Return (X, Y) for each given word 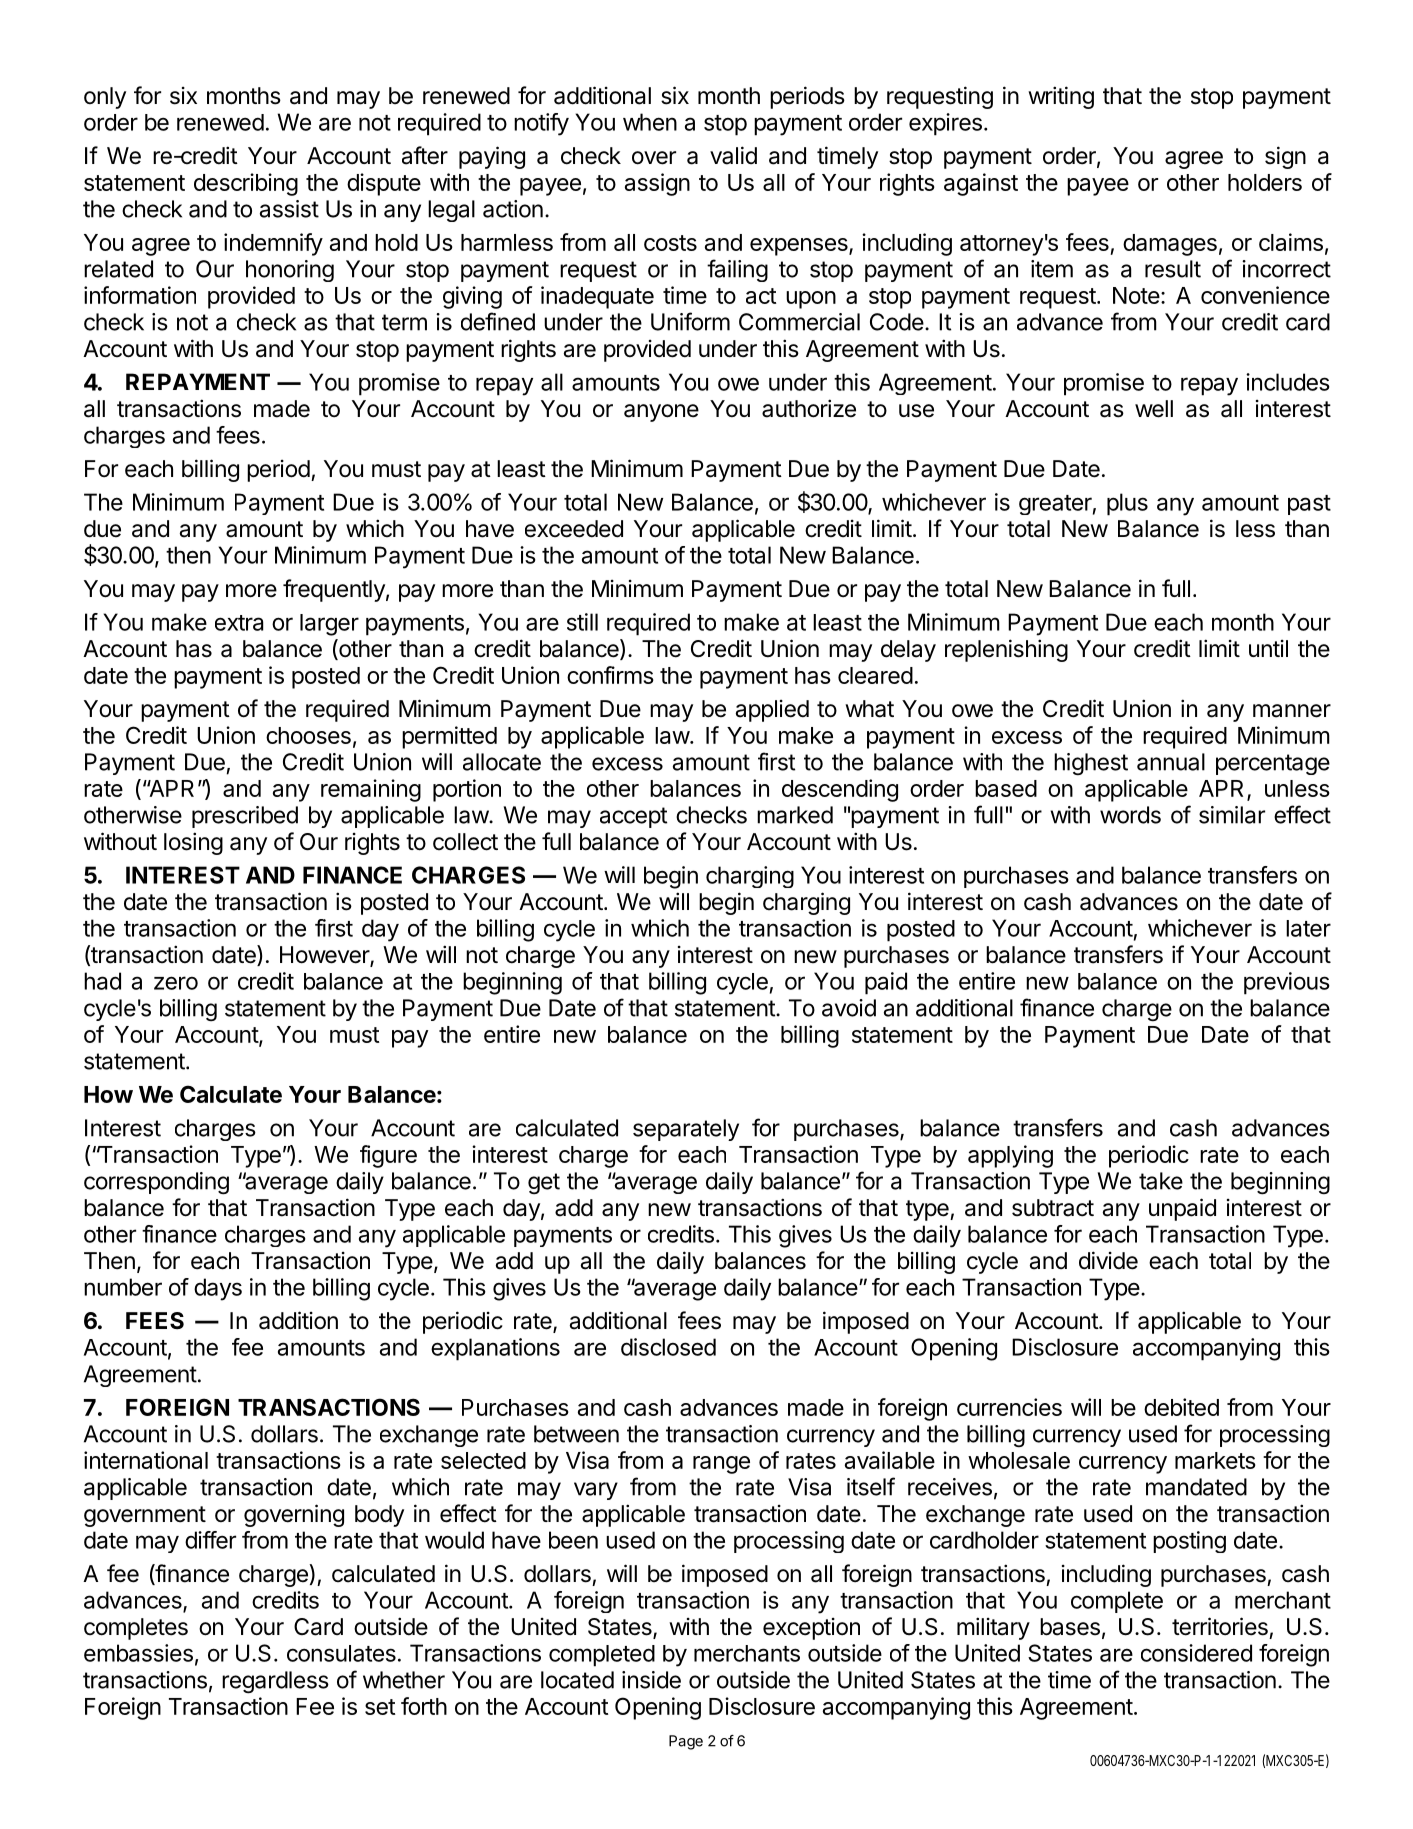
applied (772, 711)
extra (239, 623)
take (1161, 1181)
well (1154, 409)
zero (176, 983)
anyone (661, 413)
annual (1171, 762)
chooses (308, 735)
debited (1181, 1407)
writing (1061, 97)
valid (733, 155)
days (218, 1289)
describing (246, 184)
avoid (849, 1008)
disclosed (668, 1347)
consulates (341, 1653)
